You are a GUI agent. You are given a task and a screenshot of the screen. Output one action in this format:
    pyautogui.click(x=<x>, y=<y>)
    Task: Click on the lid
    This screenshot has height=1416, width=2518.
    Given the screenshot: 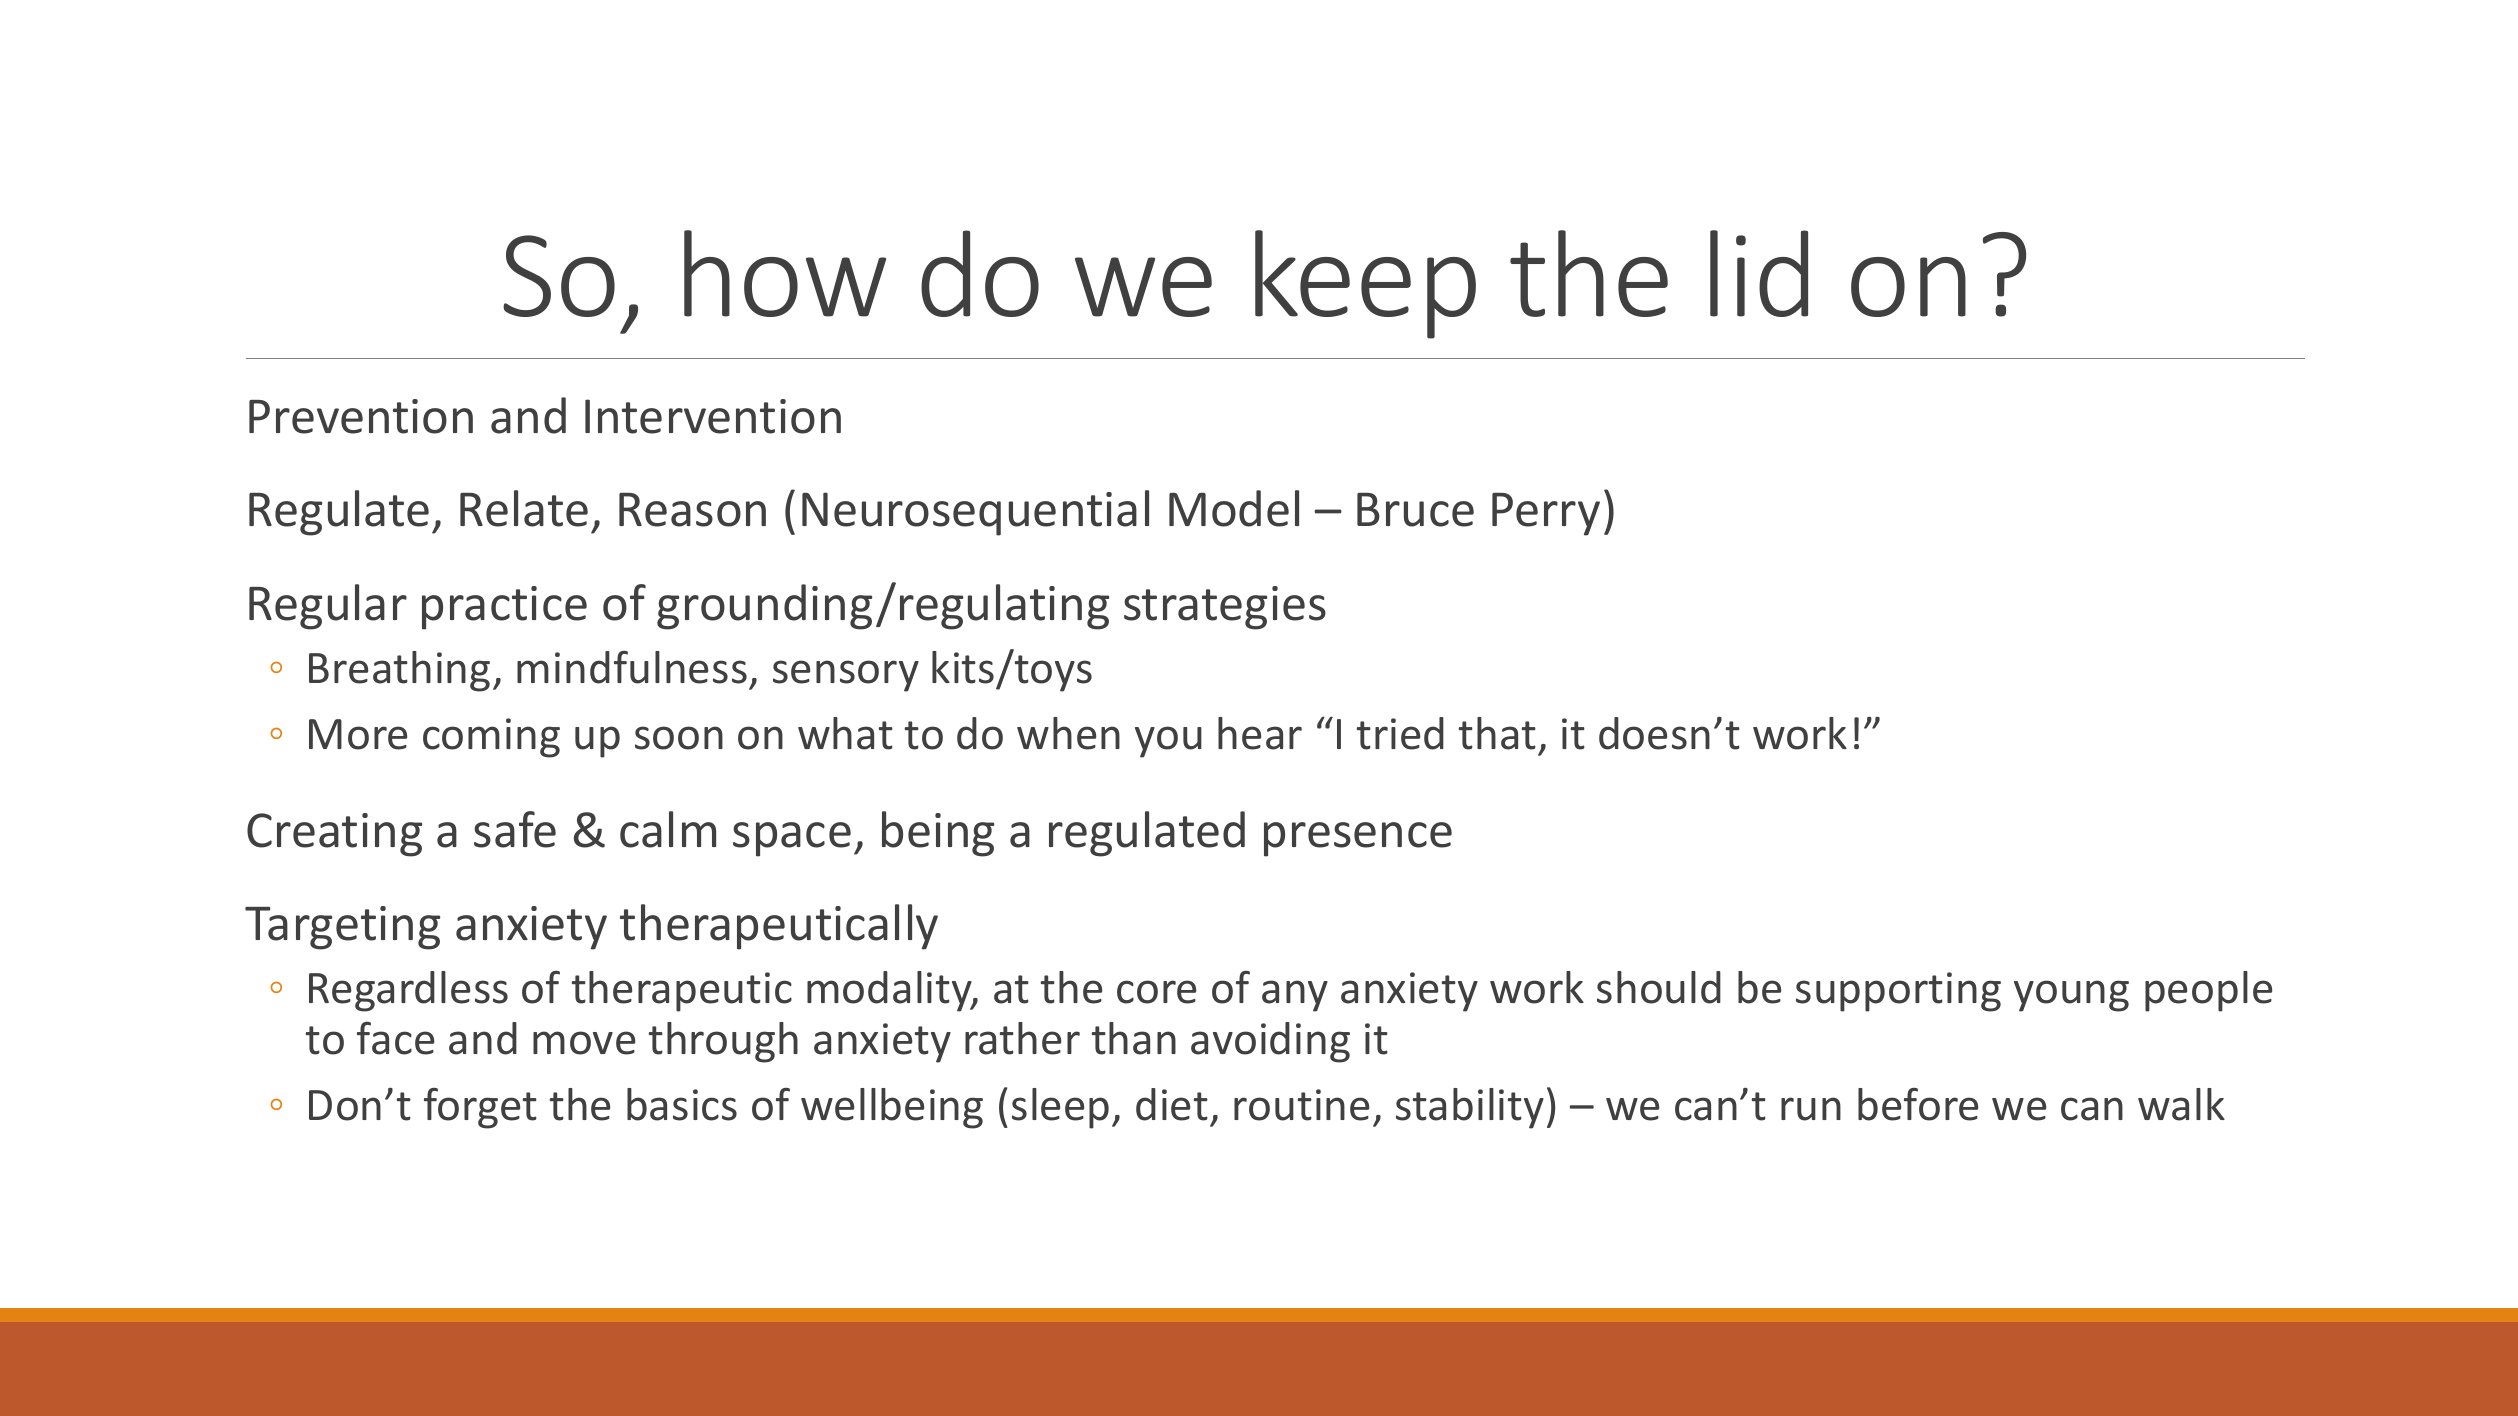 What is the action you would take?
    pyautogui.click(x=1759, y=273)
